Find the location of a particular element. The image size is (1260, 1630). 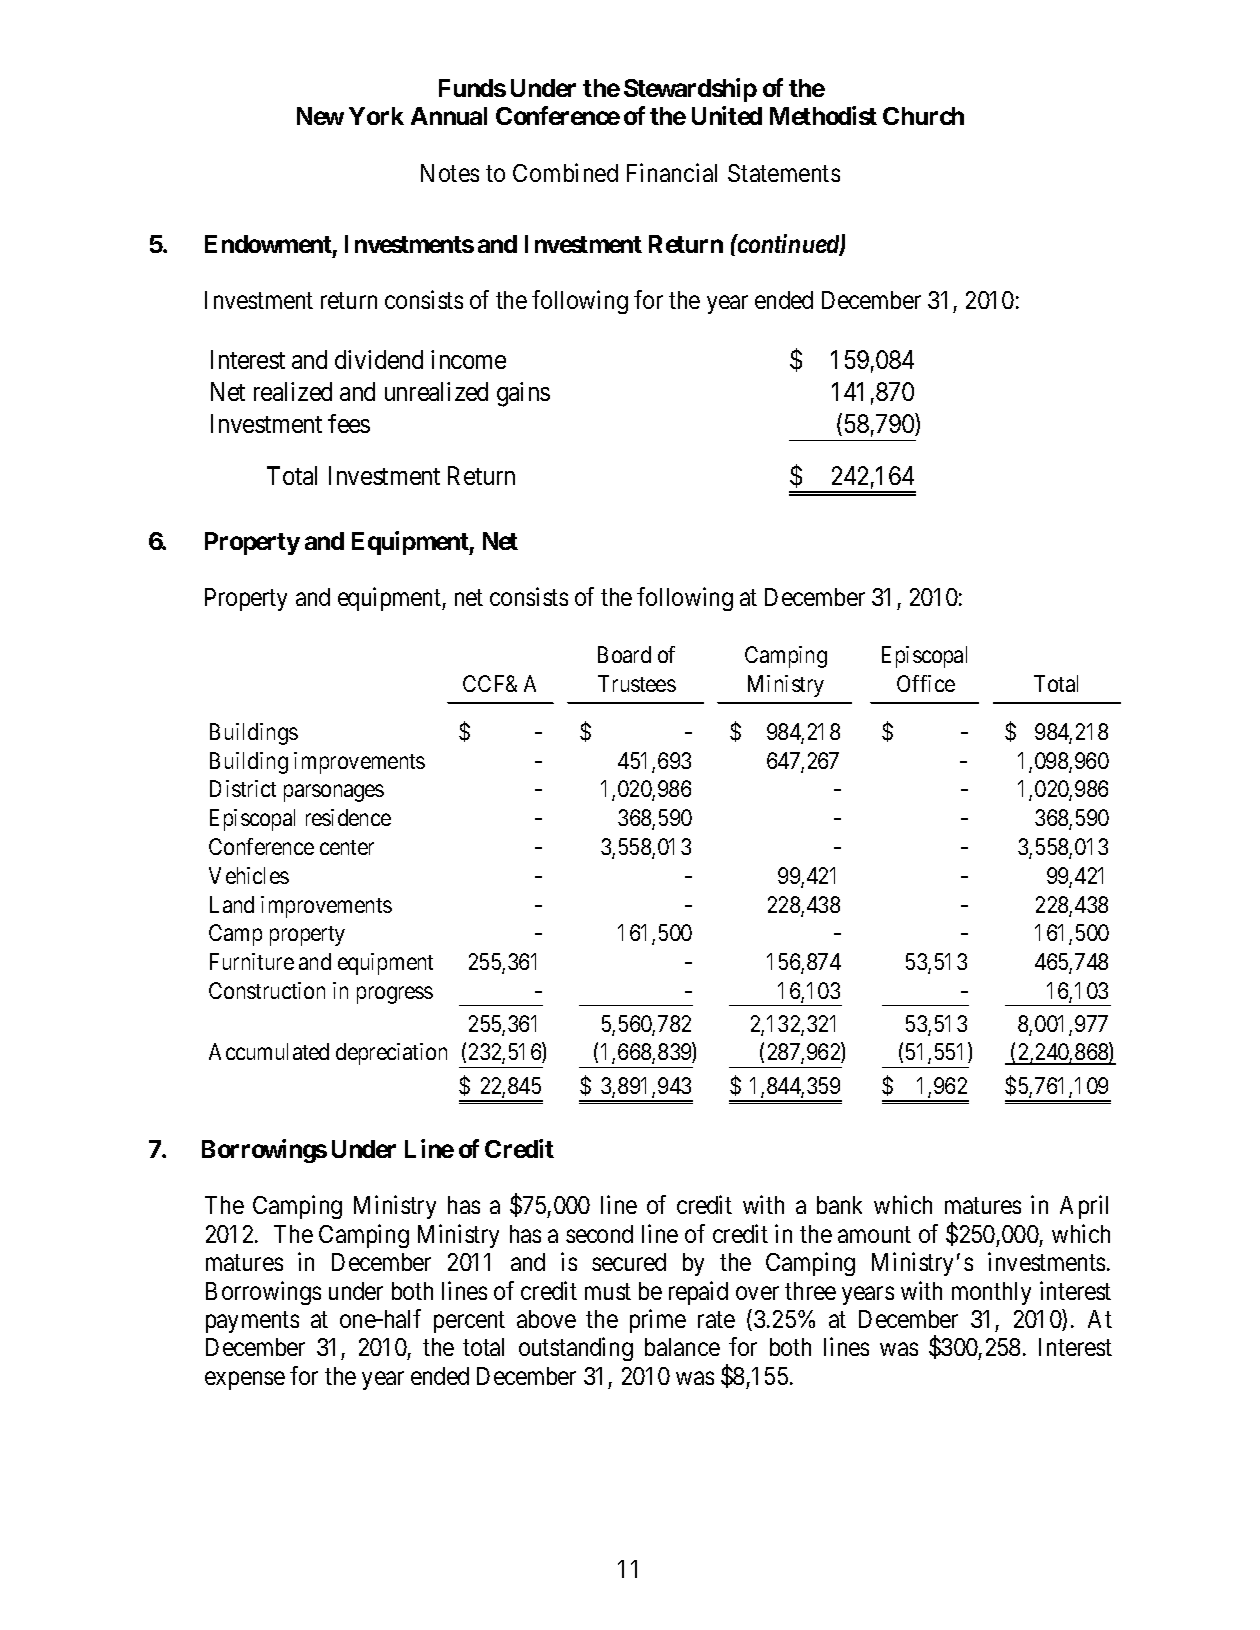

Furniture is located at coordinates (252, 961).
